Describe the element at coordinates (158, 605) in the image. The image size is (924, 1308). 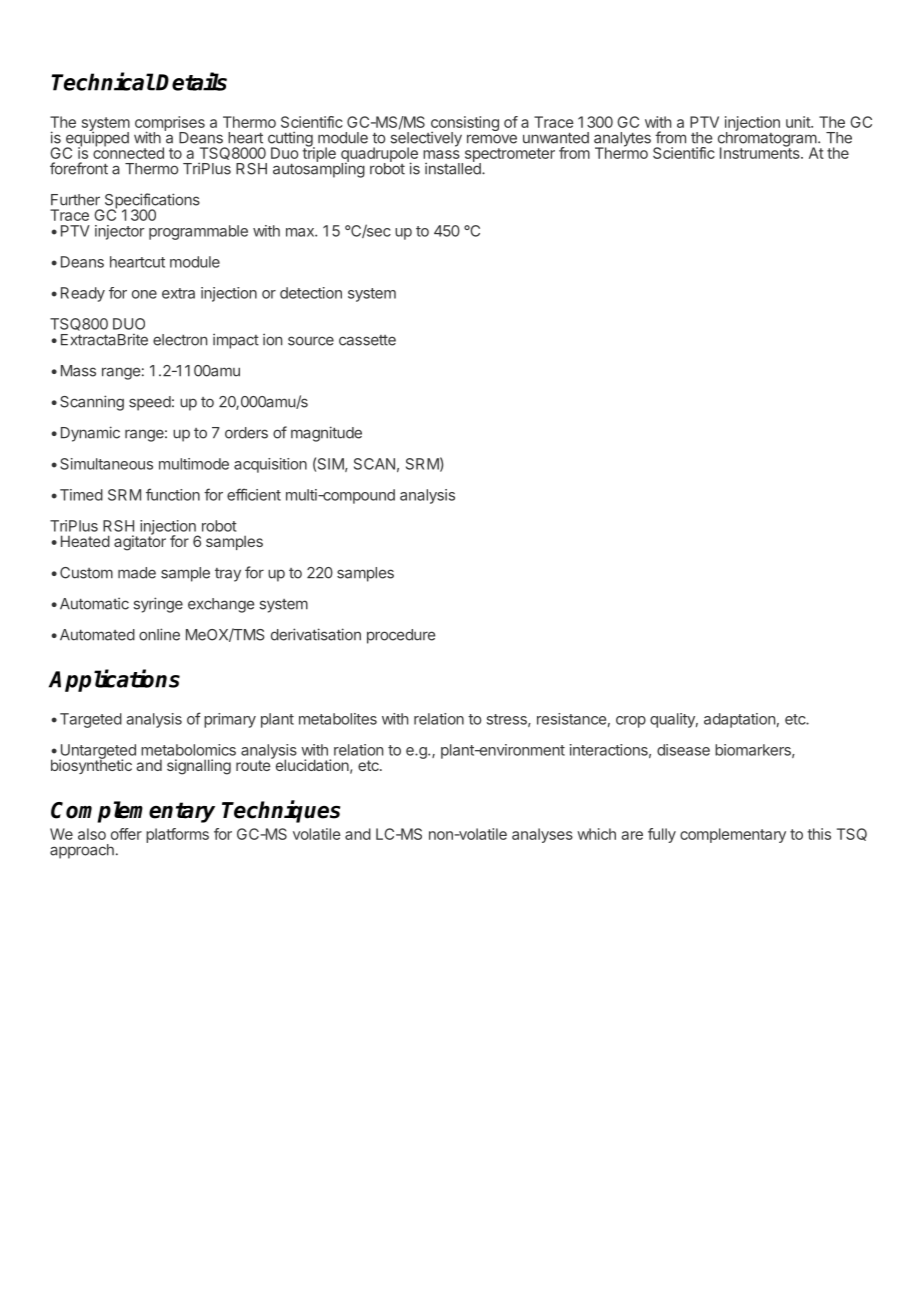
I see `syringe` at that location.
